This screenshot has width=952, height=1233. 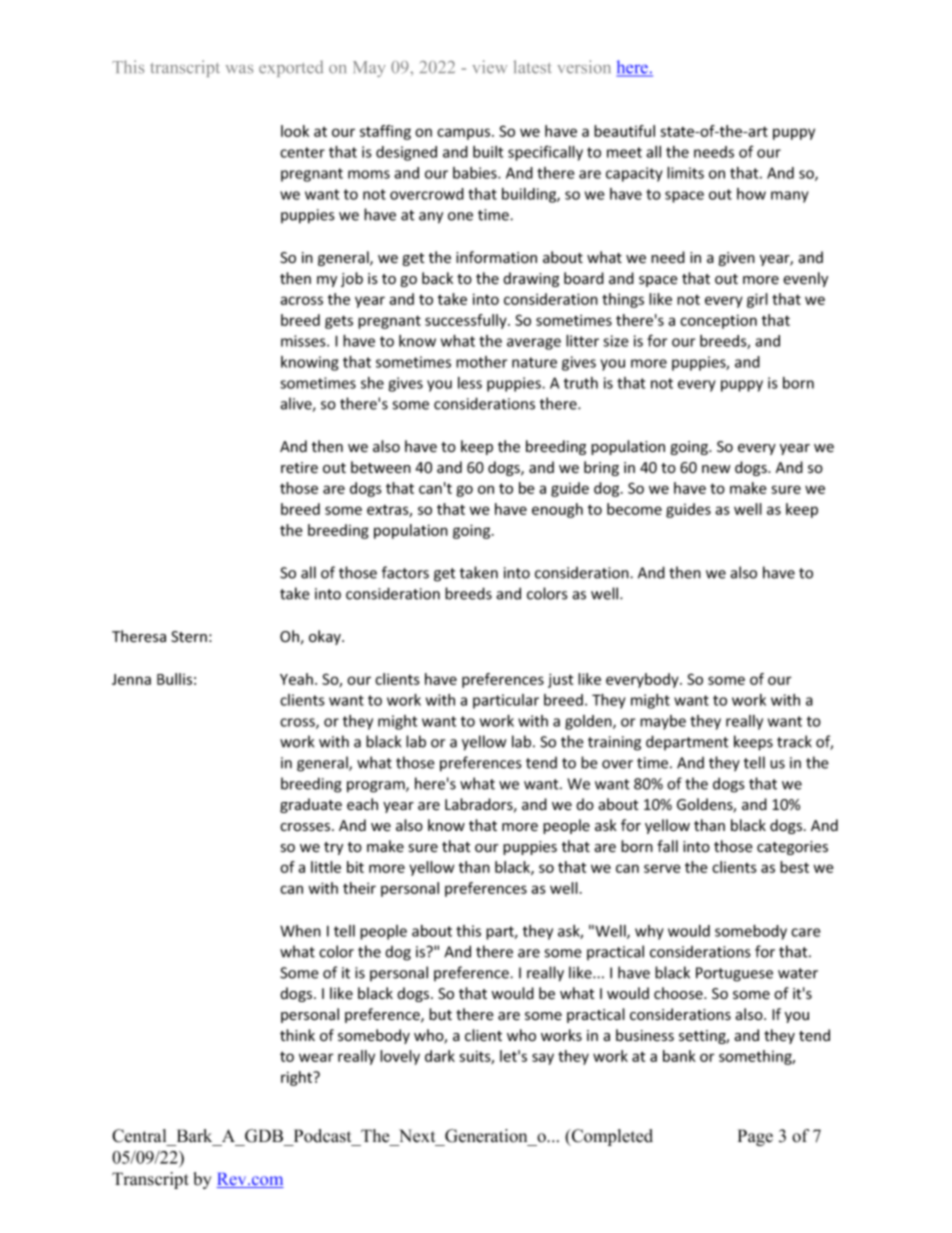 I want to click on was, so click(x=239, y=69).
